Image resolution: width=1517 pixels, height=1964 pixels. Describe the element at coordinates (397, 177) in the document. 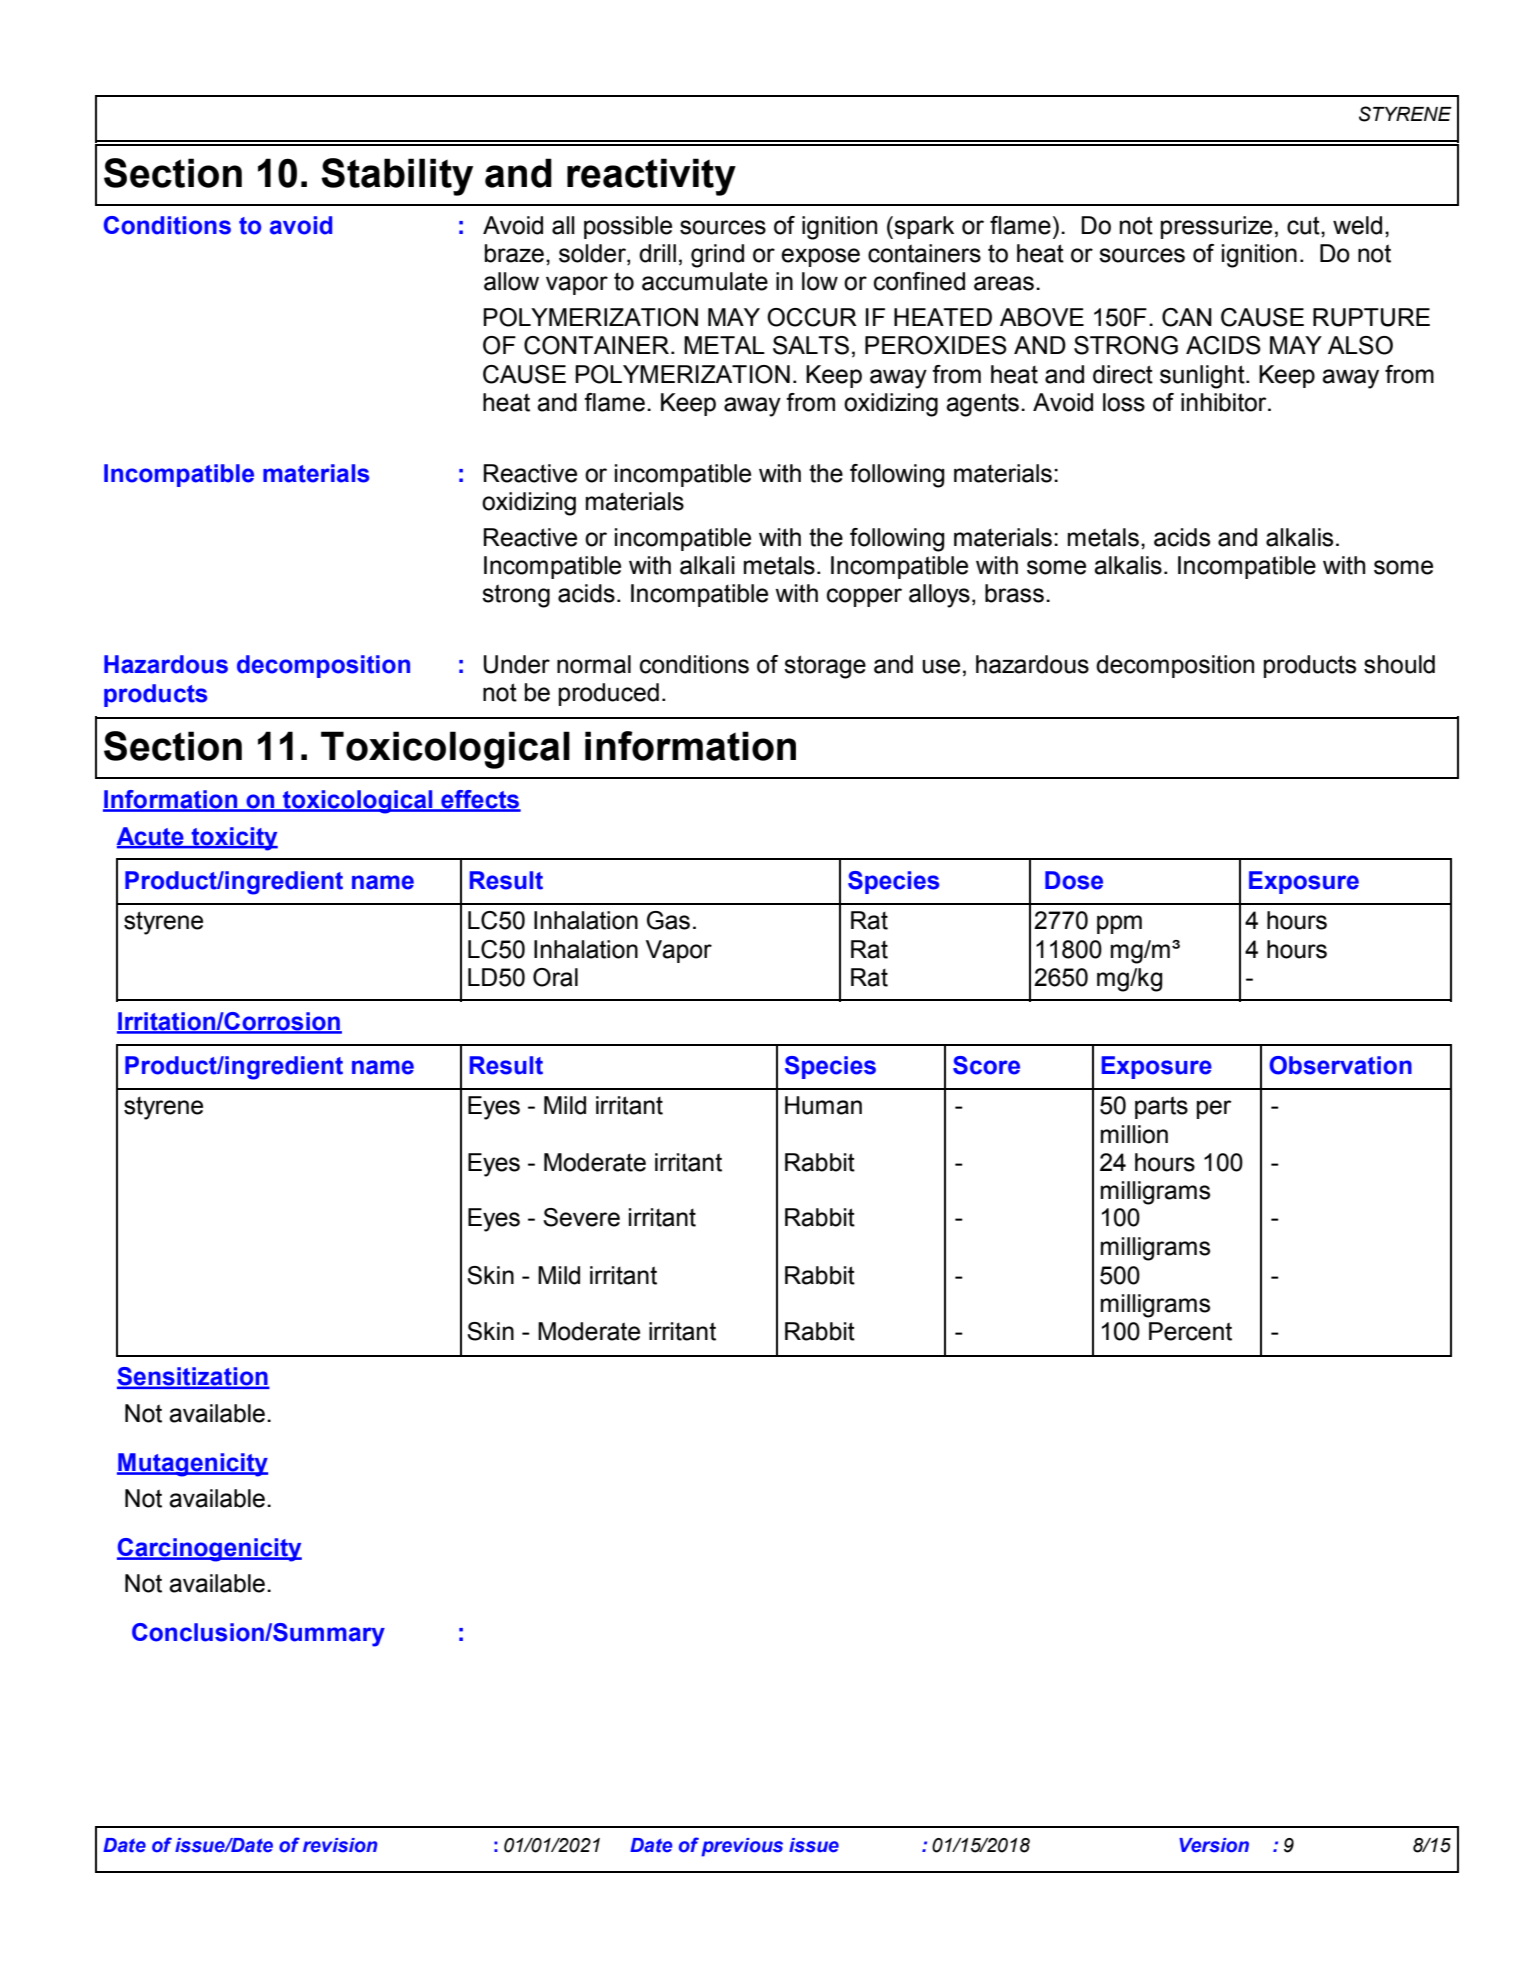

I see `Stability` at that location.
